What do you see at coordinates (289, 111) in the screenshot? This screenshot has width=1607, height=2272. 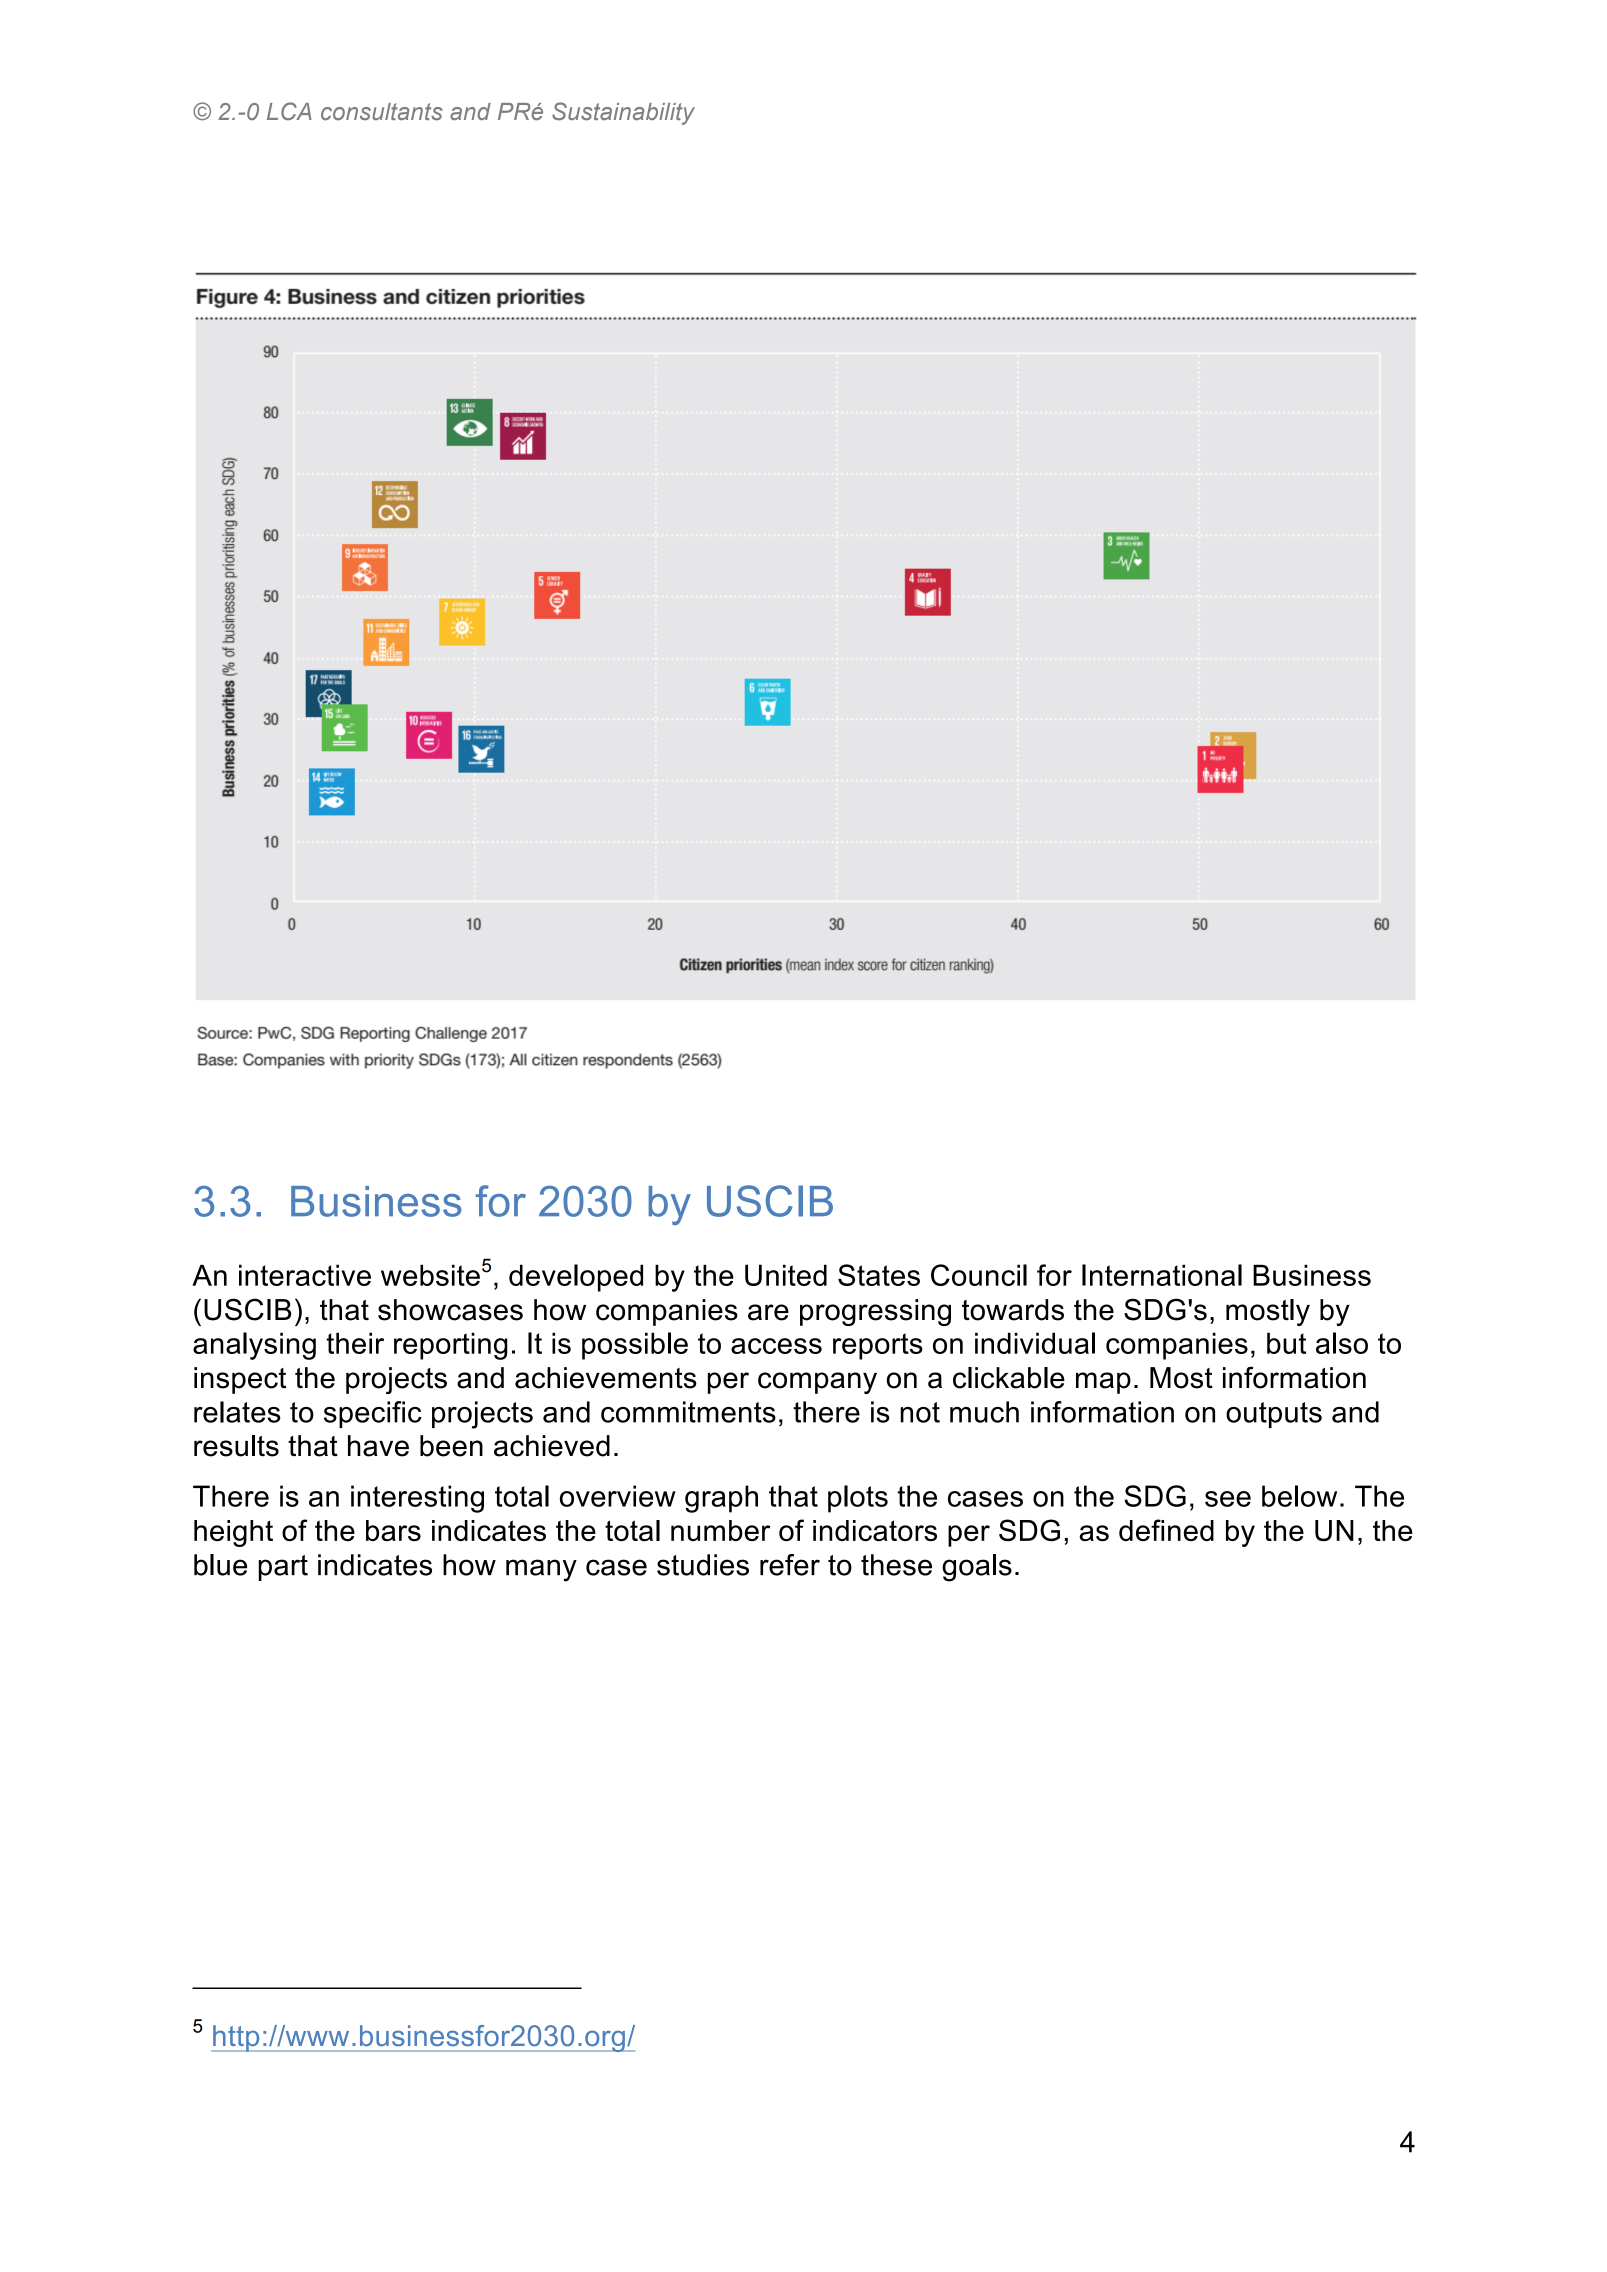 I see `LCA` at bounding box center [289, 111].
